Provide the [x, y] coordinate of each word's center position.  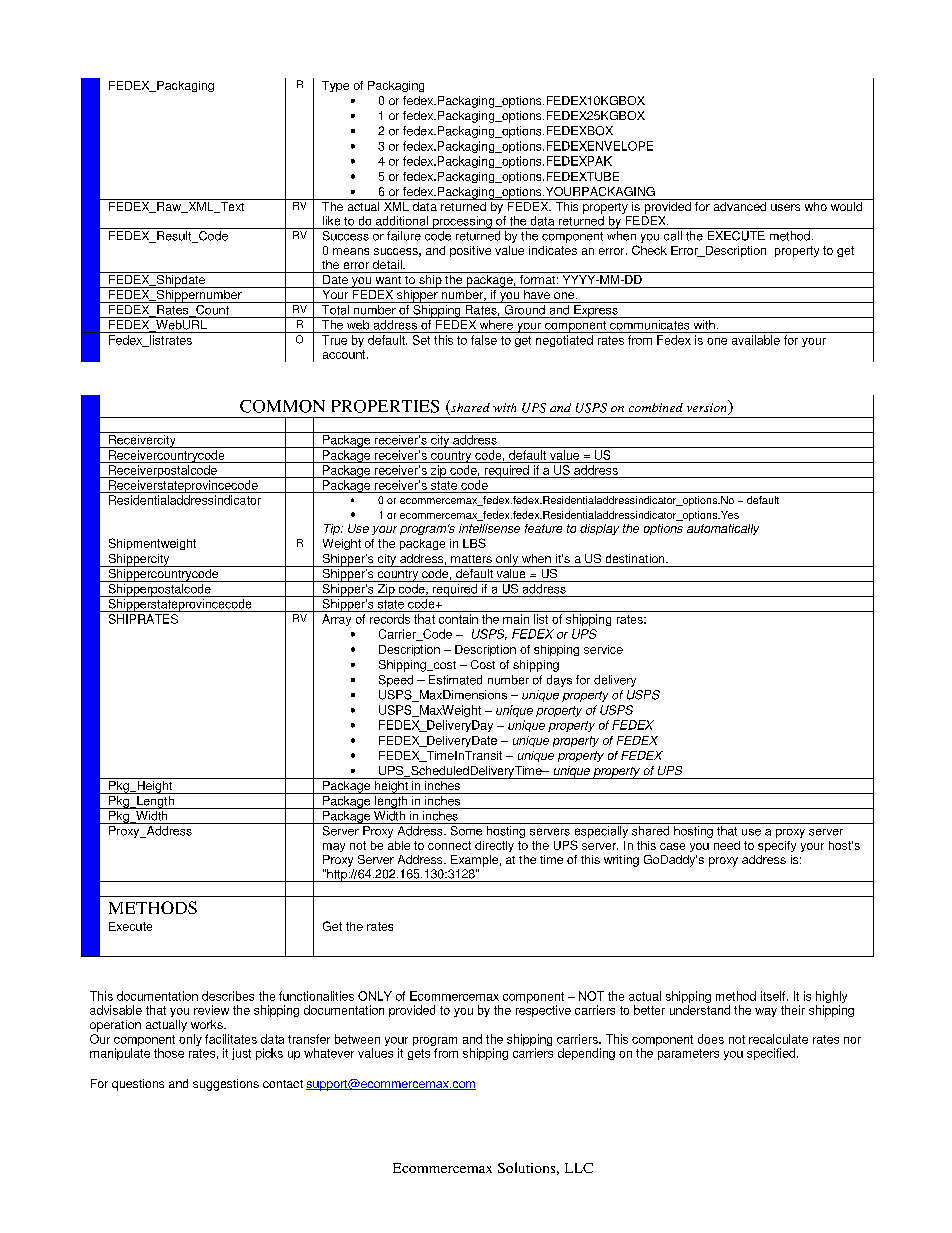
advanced [740, 205]
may [334, 847]
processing [462, 222]
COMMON [282, 406]
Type [335, 86]
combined [656, 407]
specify [777, 846]
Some [466, 831]
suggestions [226, 1085]
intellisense [489, 528]
